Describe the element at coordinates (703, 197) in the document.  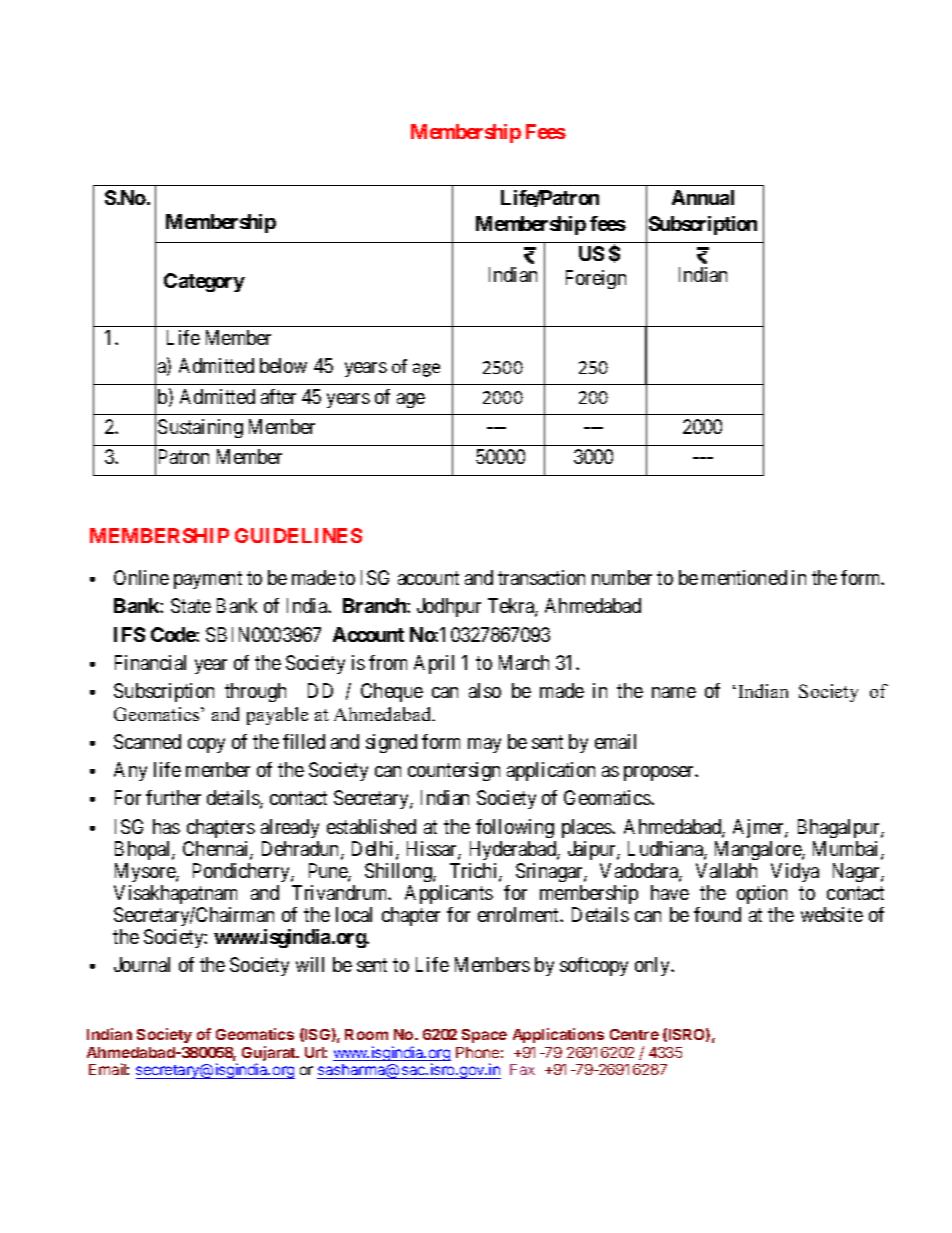
I see `Annual` at that location.
